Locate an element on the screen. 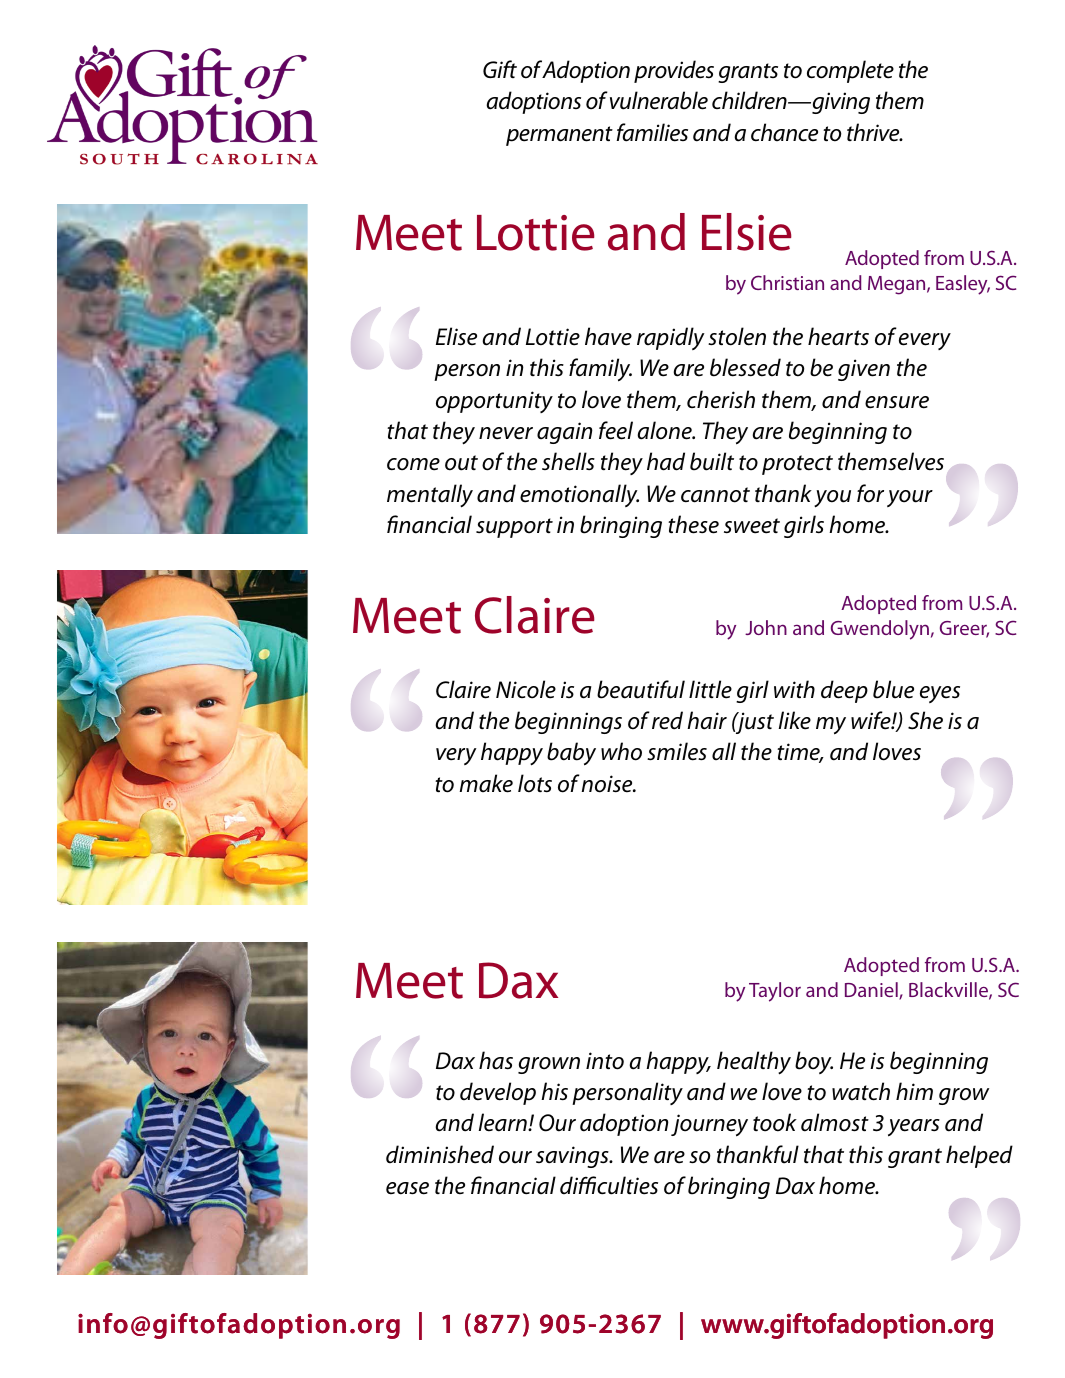 This screenshot has height=1378, width=1065. Easley is located at coordinates (963, 285).
